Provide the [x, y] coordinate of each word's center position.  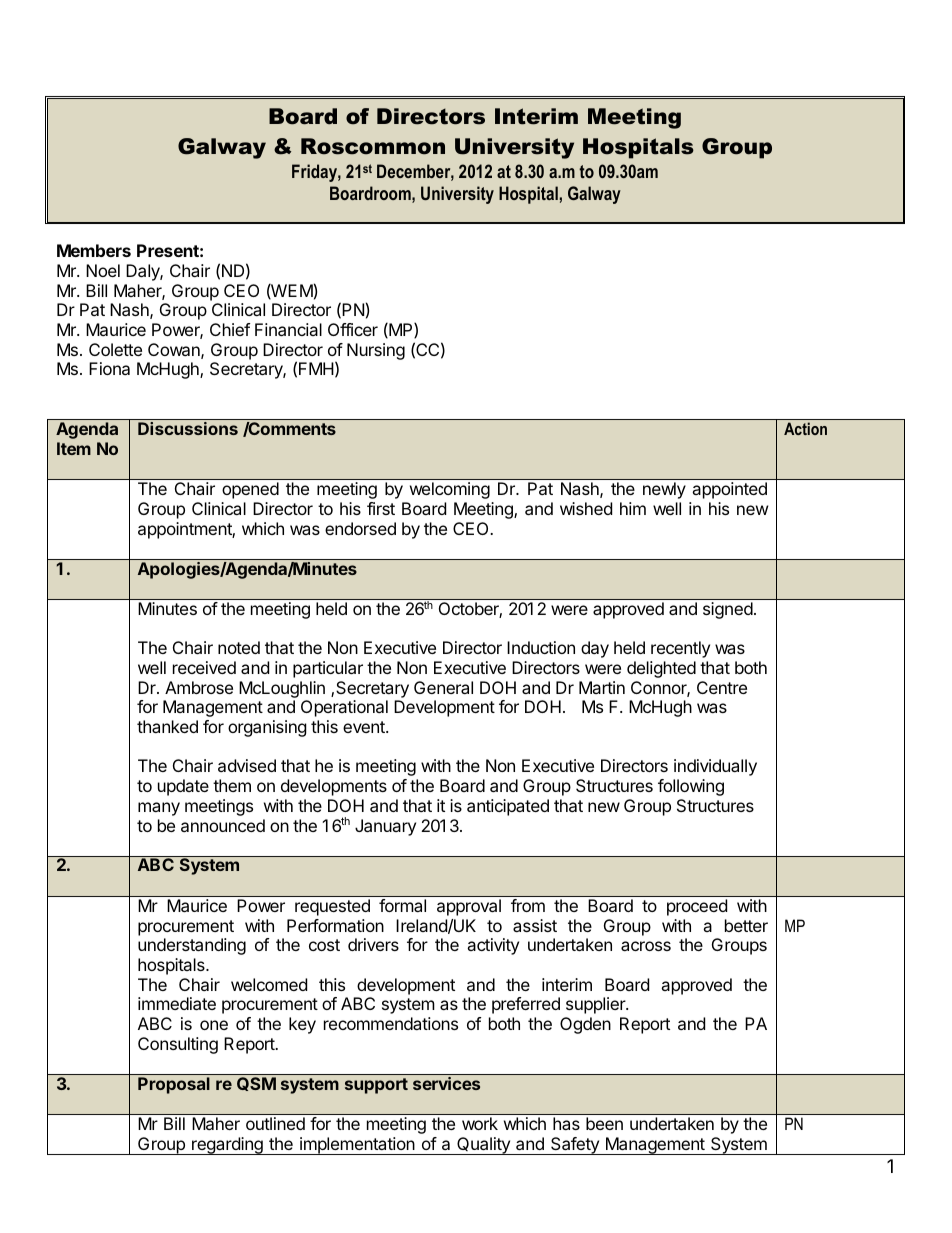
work [480, 1123]
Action [805, 428]
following [691, 787]
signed [728, 610]
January [385, 827]
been [604, 1123]
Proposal [174, 1085]
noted [239, 647]
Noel [103, 270]
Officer [353, 329]
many [159, 809]
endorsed [360, 528]
